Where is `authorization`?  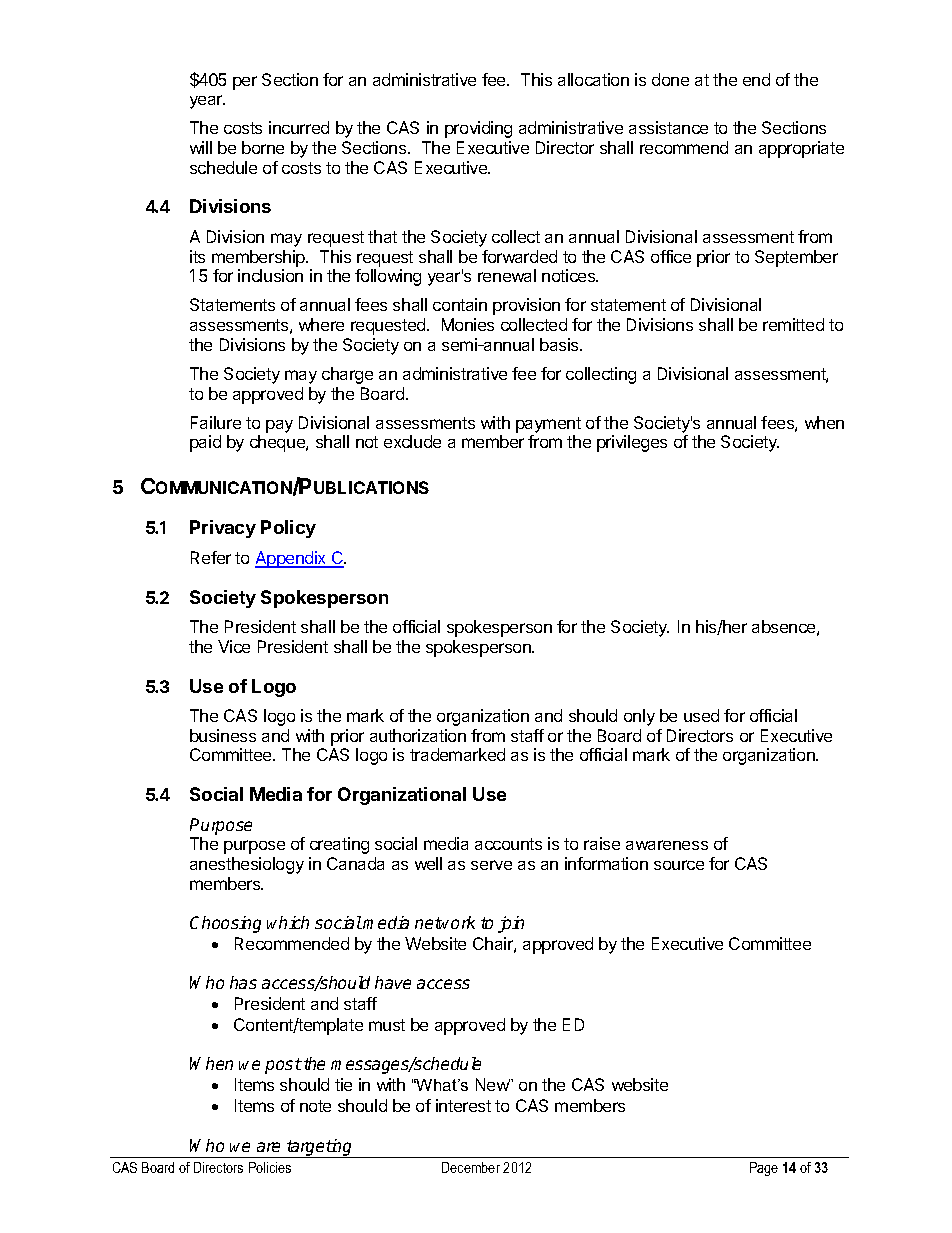
authorization is located at coordinates (418, 735).
